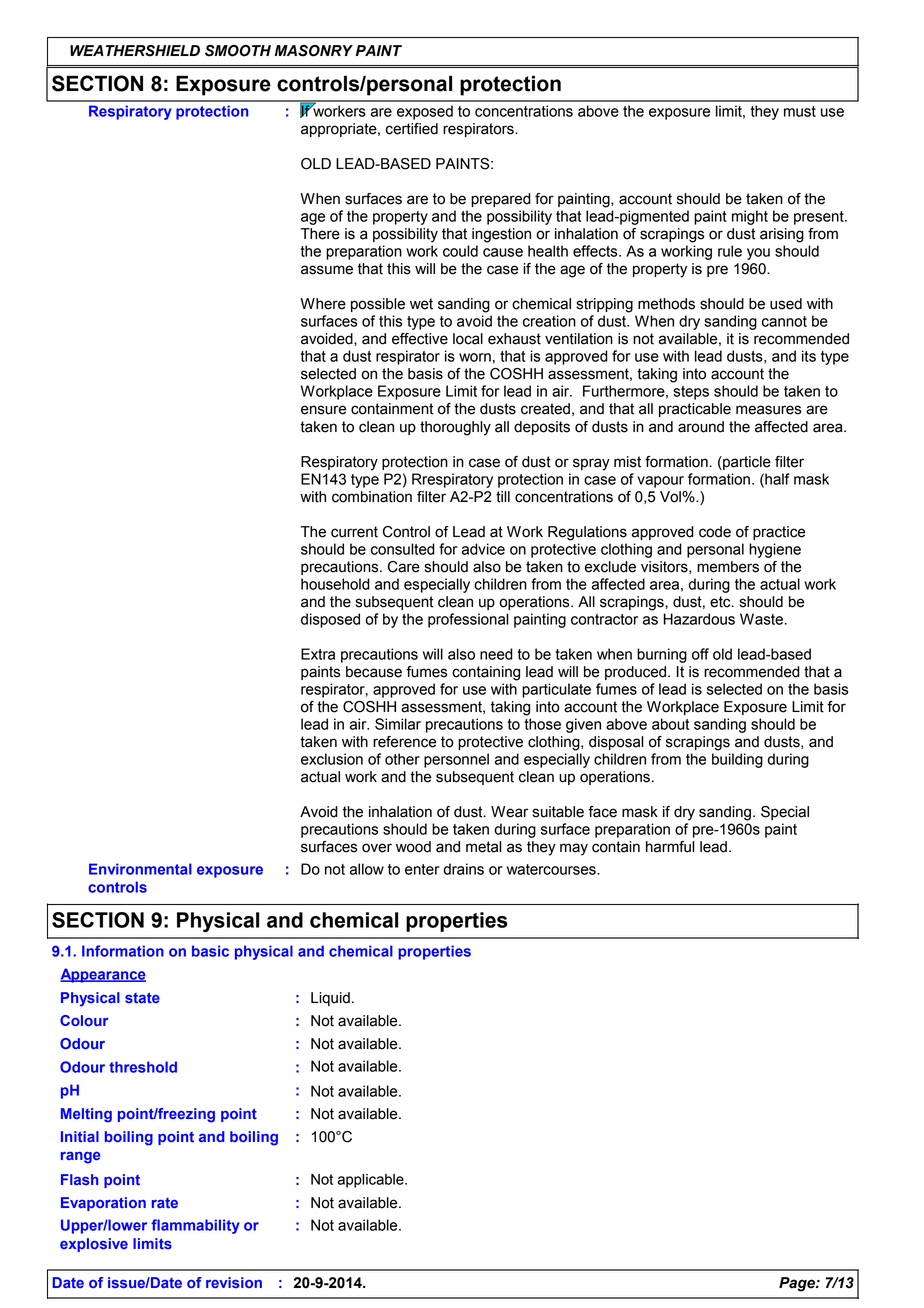 The width and height of the document is (924, 1308). Describe the element at coordinates (372, 1181) in the document. I see `applicable` at that location.
